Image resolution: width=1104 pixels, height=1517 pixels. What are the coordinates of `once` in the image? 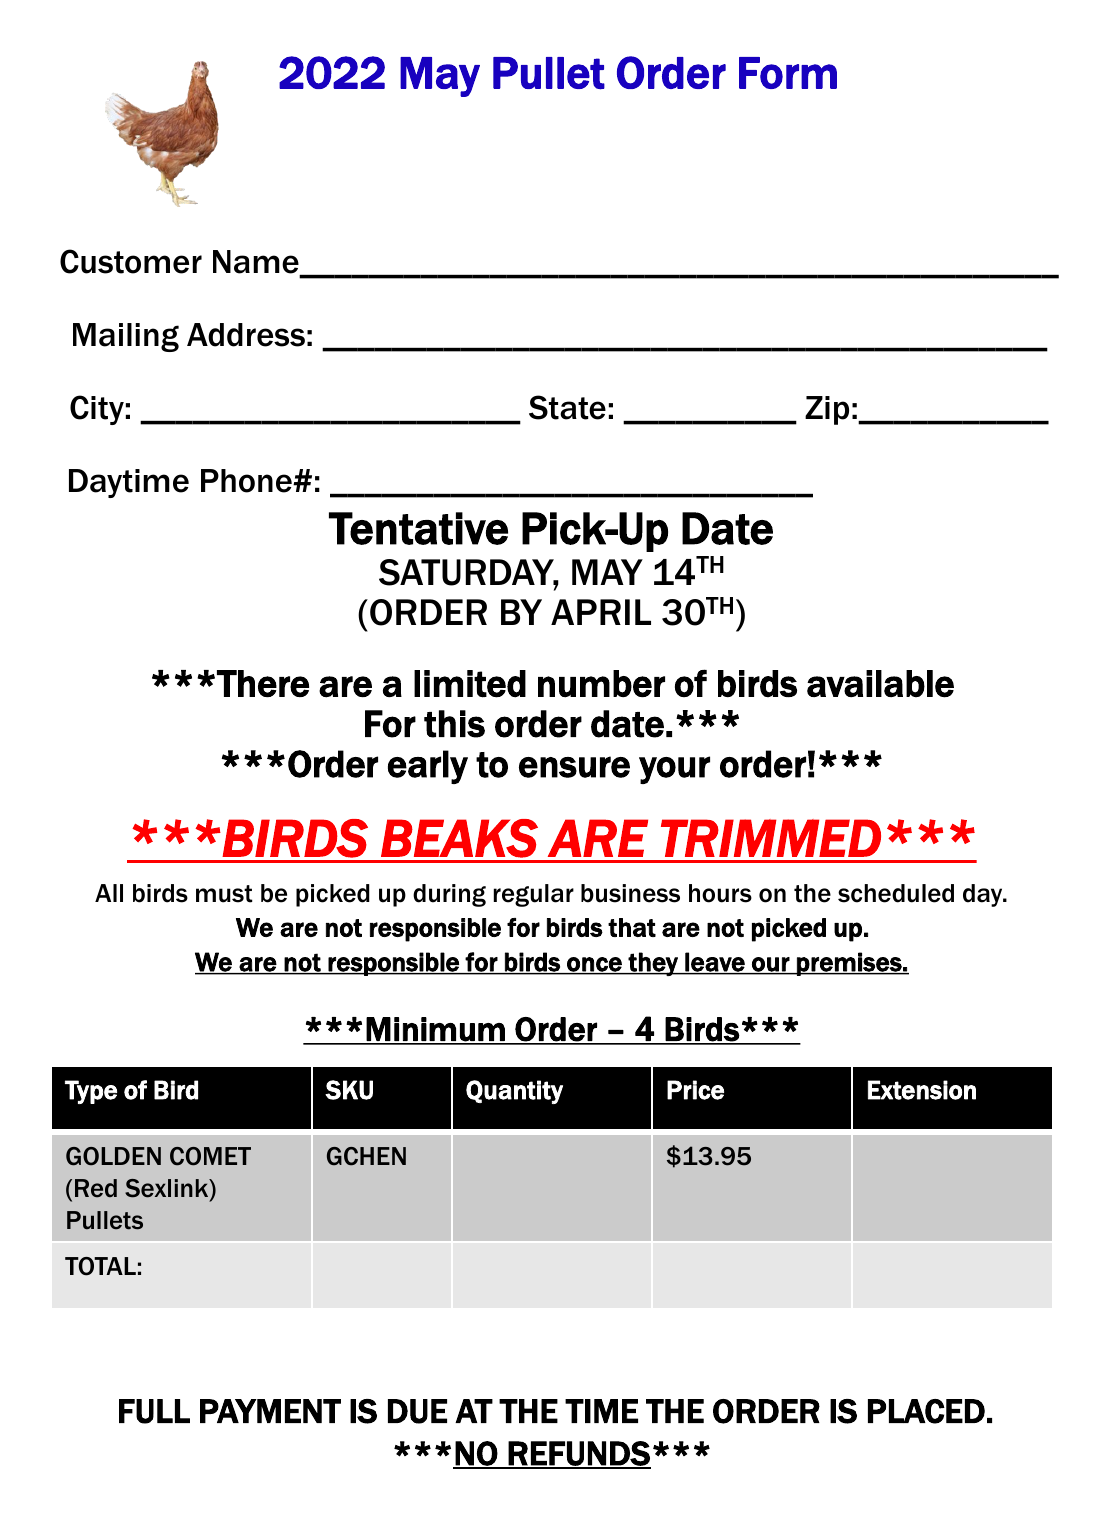 It's located at (594, 965).
